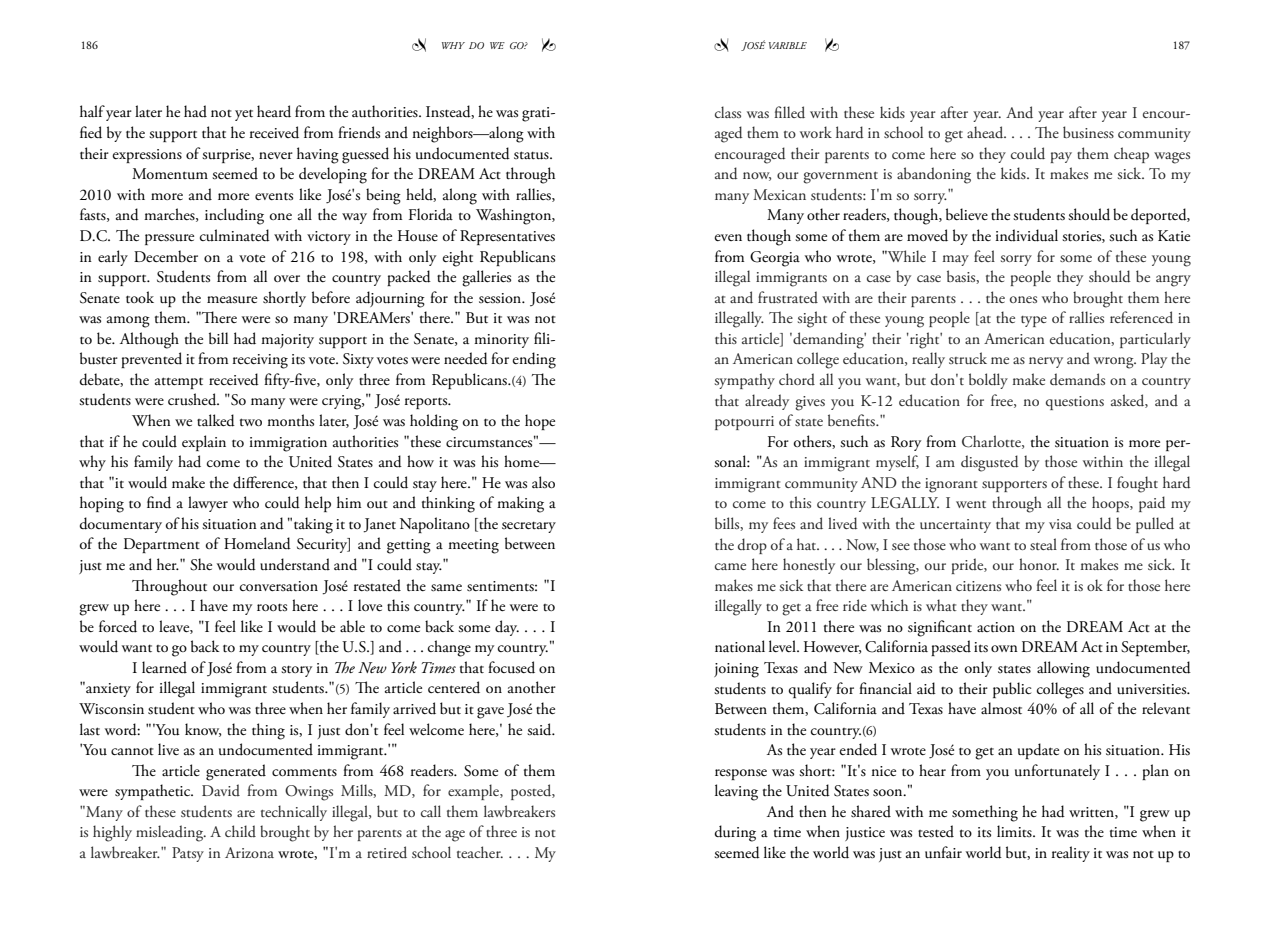 This image has height=952, width=1270. Describe the element at coordinates (244, 115) in the image. I see `yet` at that location.
